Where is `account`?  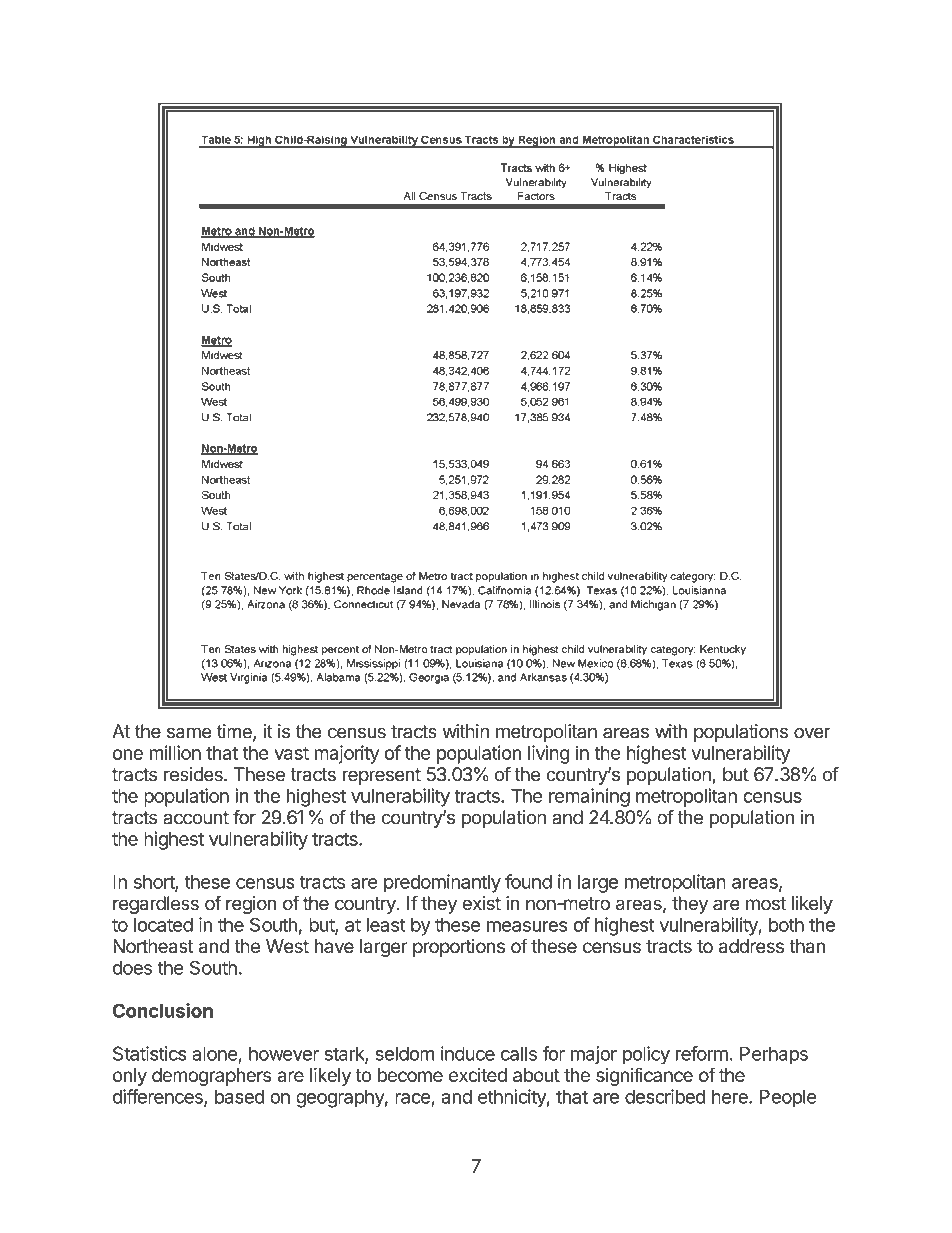
account is located at coordinates (196, 818).
